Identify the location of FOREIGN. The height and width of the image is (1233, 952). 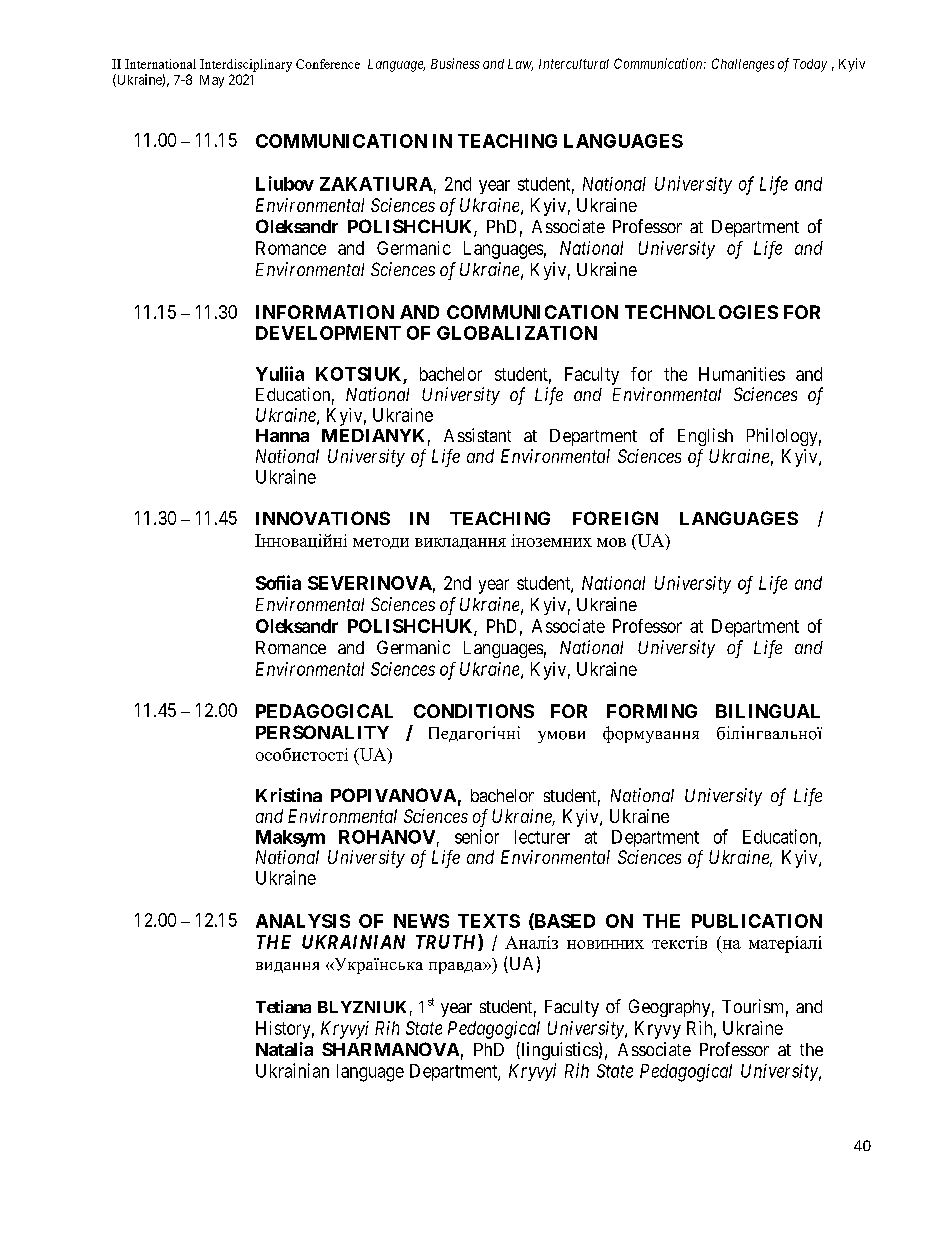
(615, 518).
